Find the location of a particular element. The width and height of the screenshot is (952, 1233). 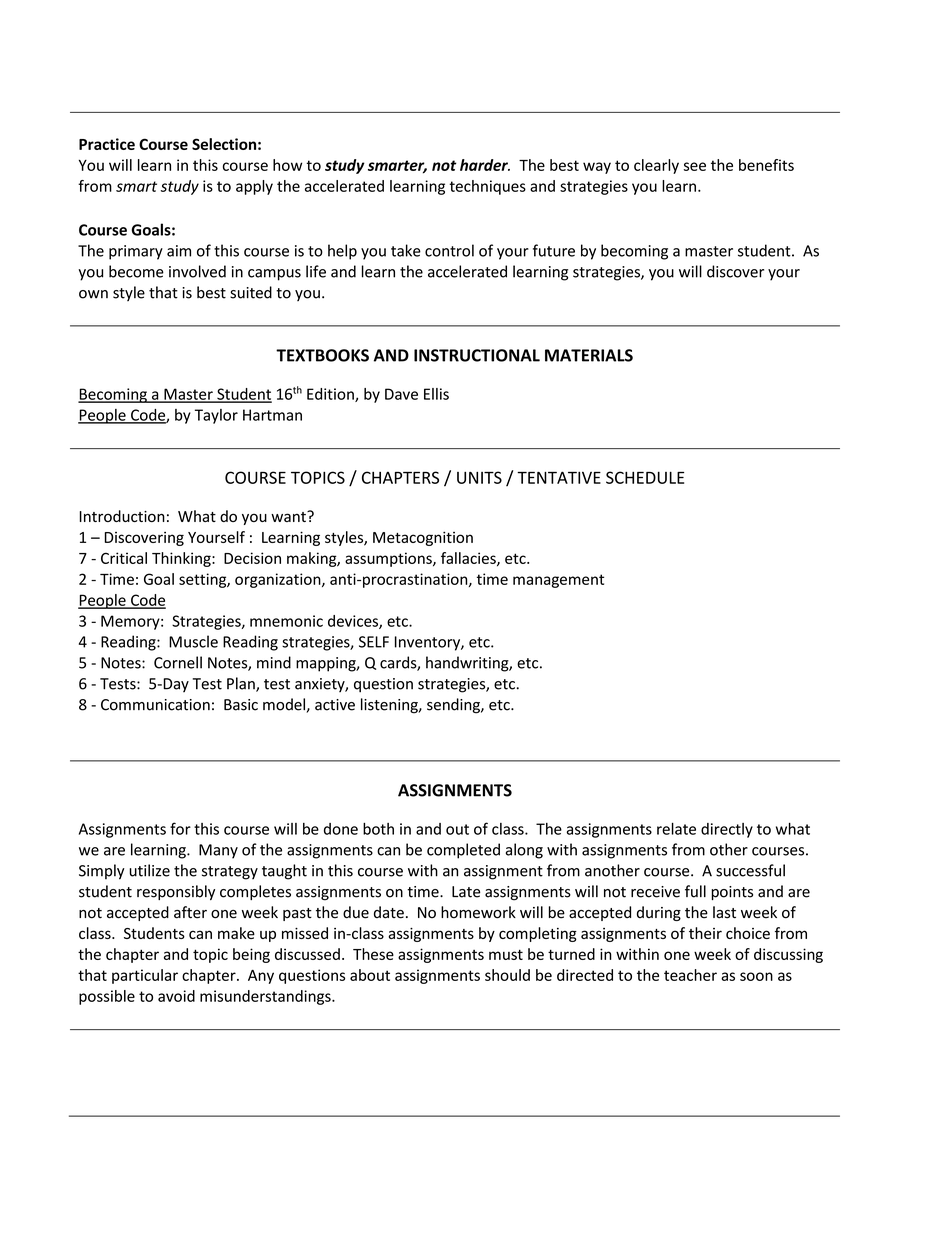

Taylor is located at coordinates (216, 416).
